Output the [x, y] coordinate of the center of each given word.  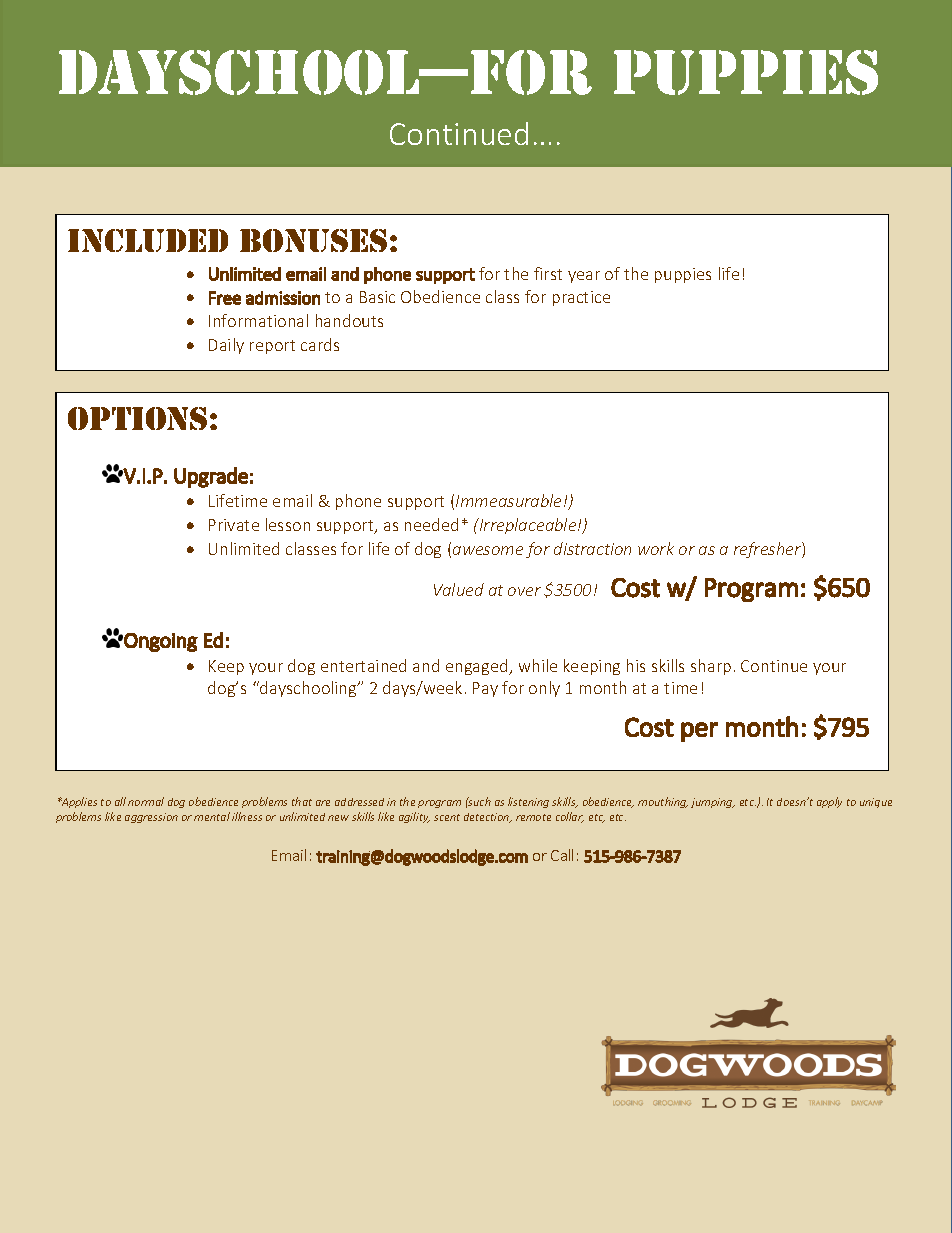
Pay [485, 689]
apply [829, 802]
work [656, 548]
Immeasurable [510, 500]
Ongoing [161, 642]
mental [212, 816]
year [584, 277]
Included [148, 240]
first [548, 273]
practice [581, 298]
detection [488, 818]
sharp [711, 667]
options [137, 418]
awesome [488, 550]
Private [234, 525]
